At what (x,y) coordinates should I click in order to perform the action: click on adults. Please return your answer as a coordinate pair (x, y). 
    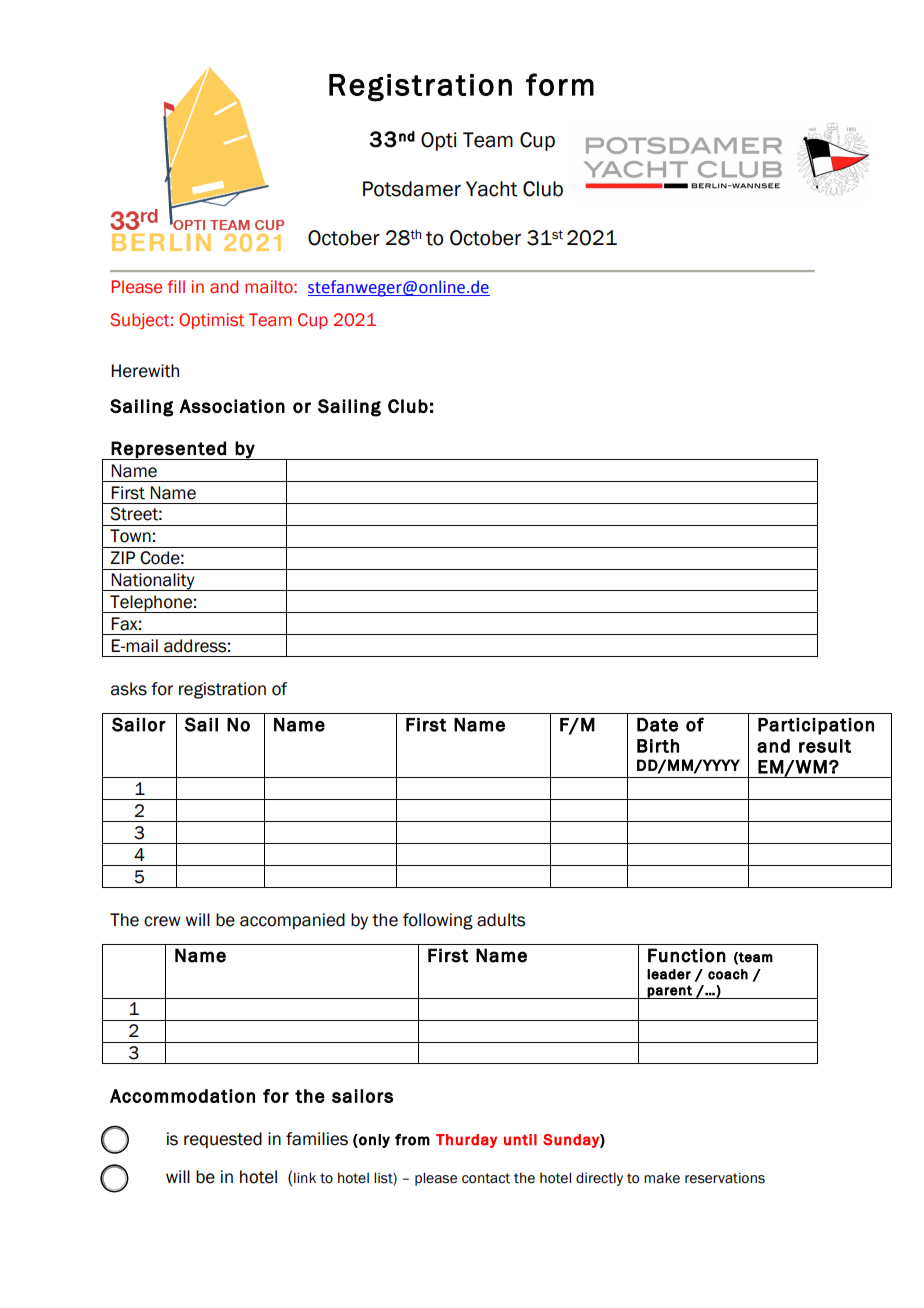
    Looking at the image, I should click on (501, 920).
